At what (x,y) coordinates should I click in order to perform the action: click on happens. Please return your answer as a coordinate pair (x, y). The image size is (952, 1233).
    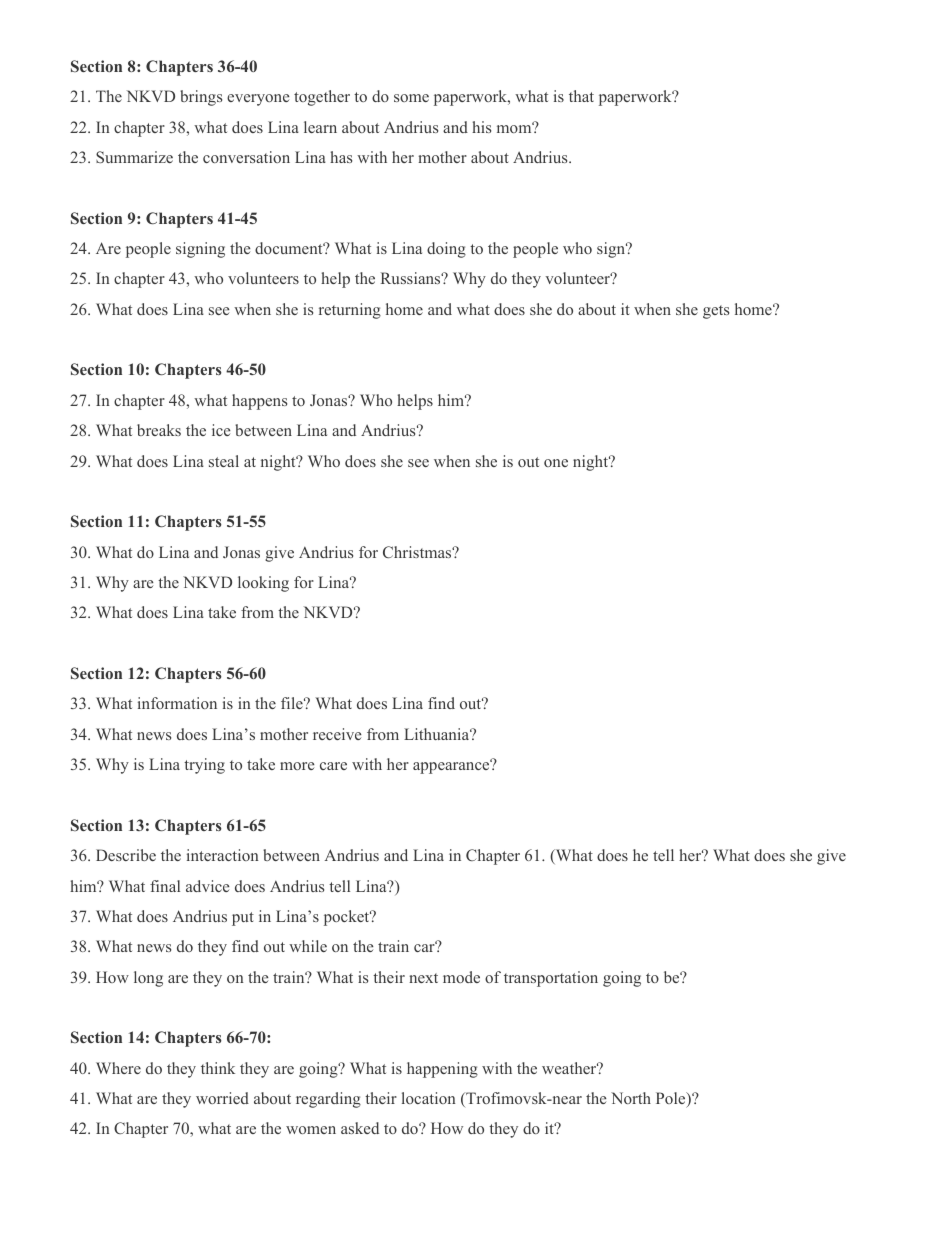
    Looking at the image, I should click on (259, 402).
